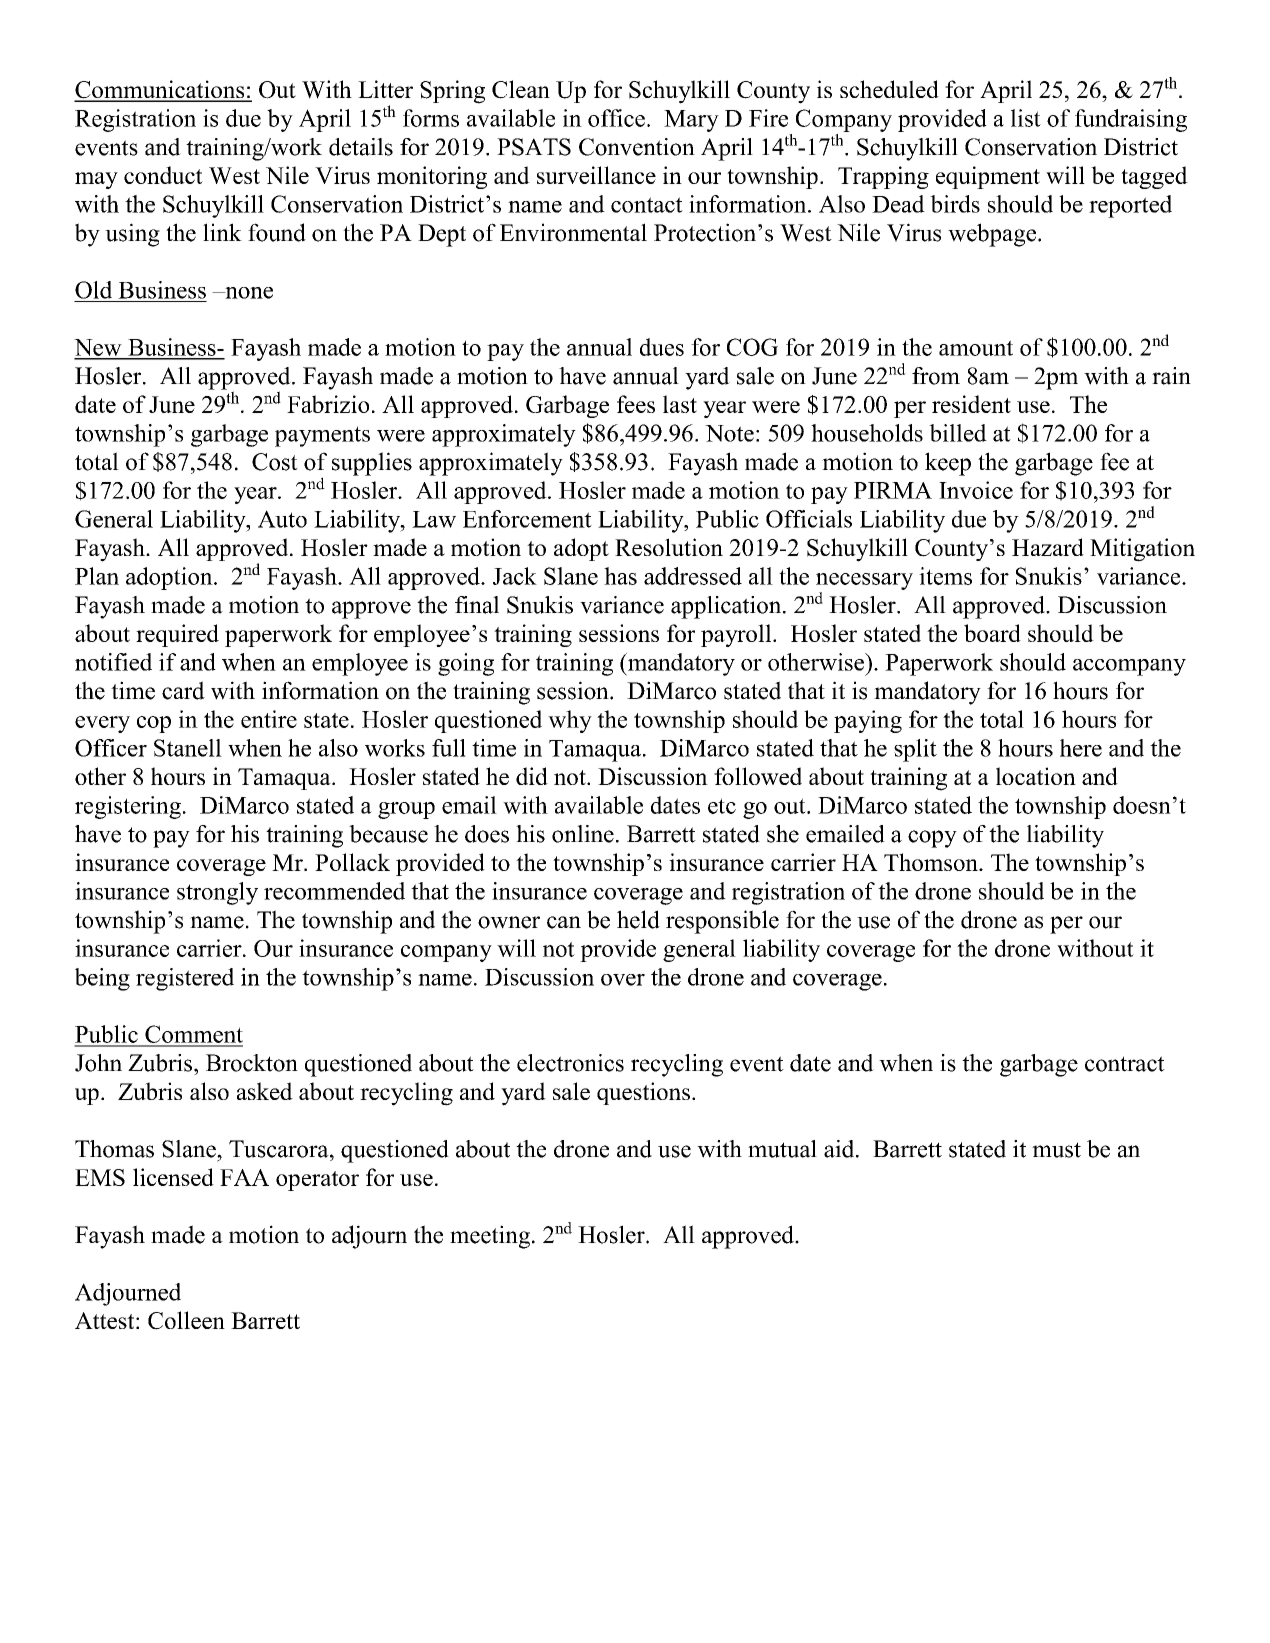 The height and width of the page is (1643, 1270). I want to click on Resolution, so click(669, 547).
